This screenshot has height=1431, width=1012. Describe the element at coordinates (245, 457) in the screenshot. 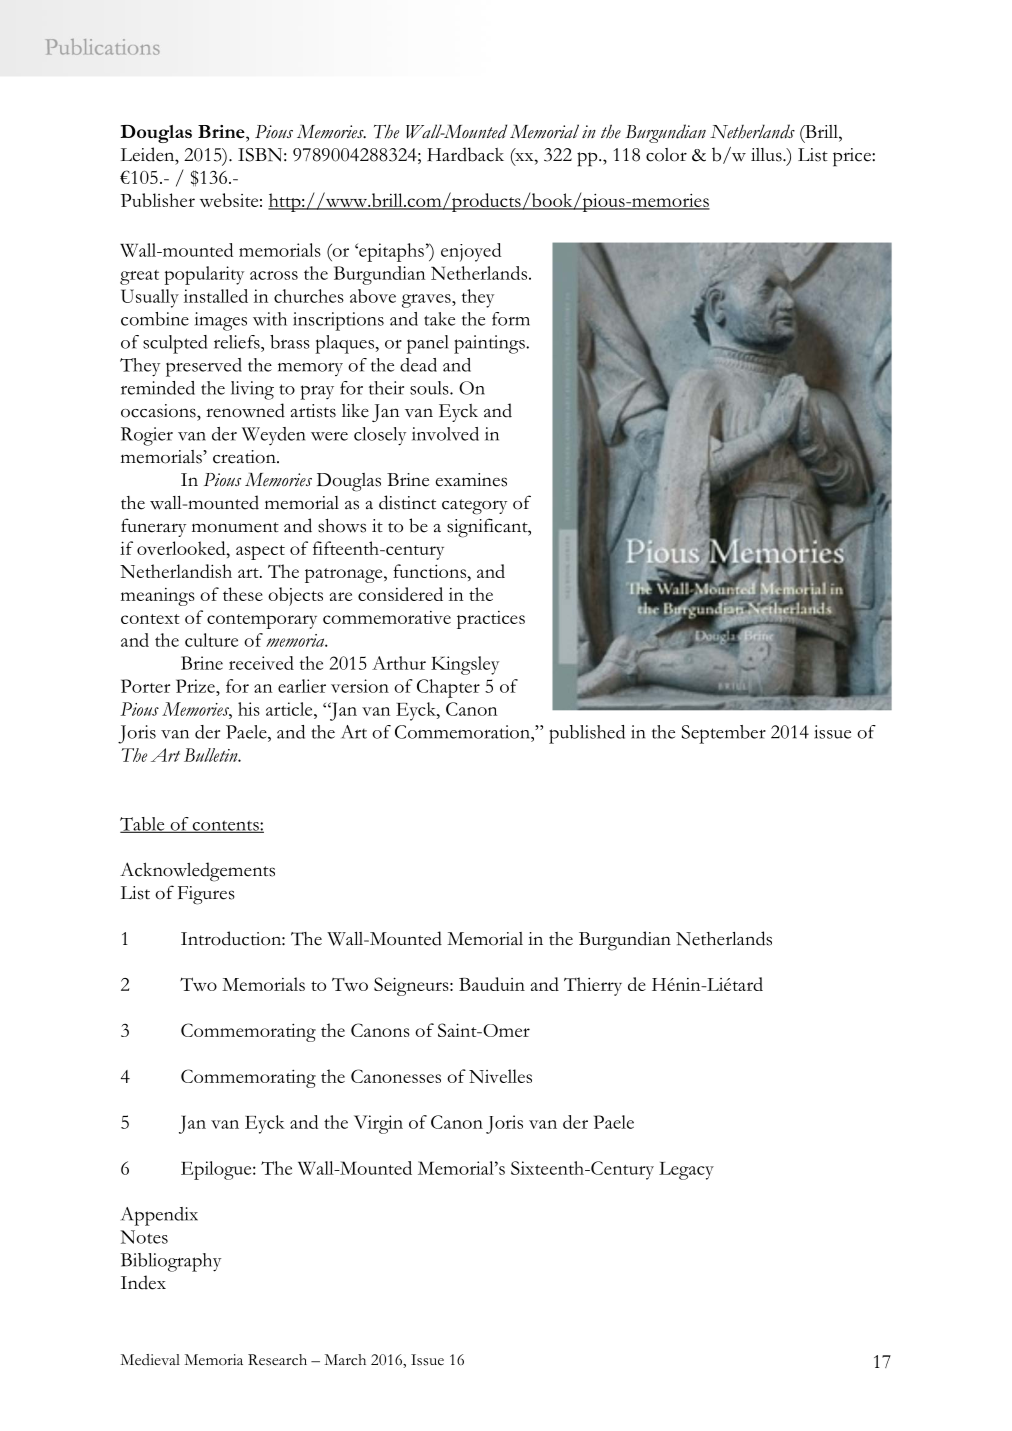

I see `creation` at that location.
